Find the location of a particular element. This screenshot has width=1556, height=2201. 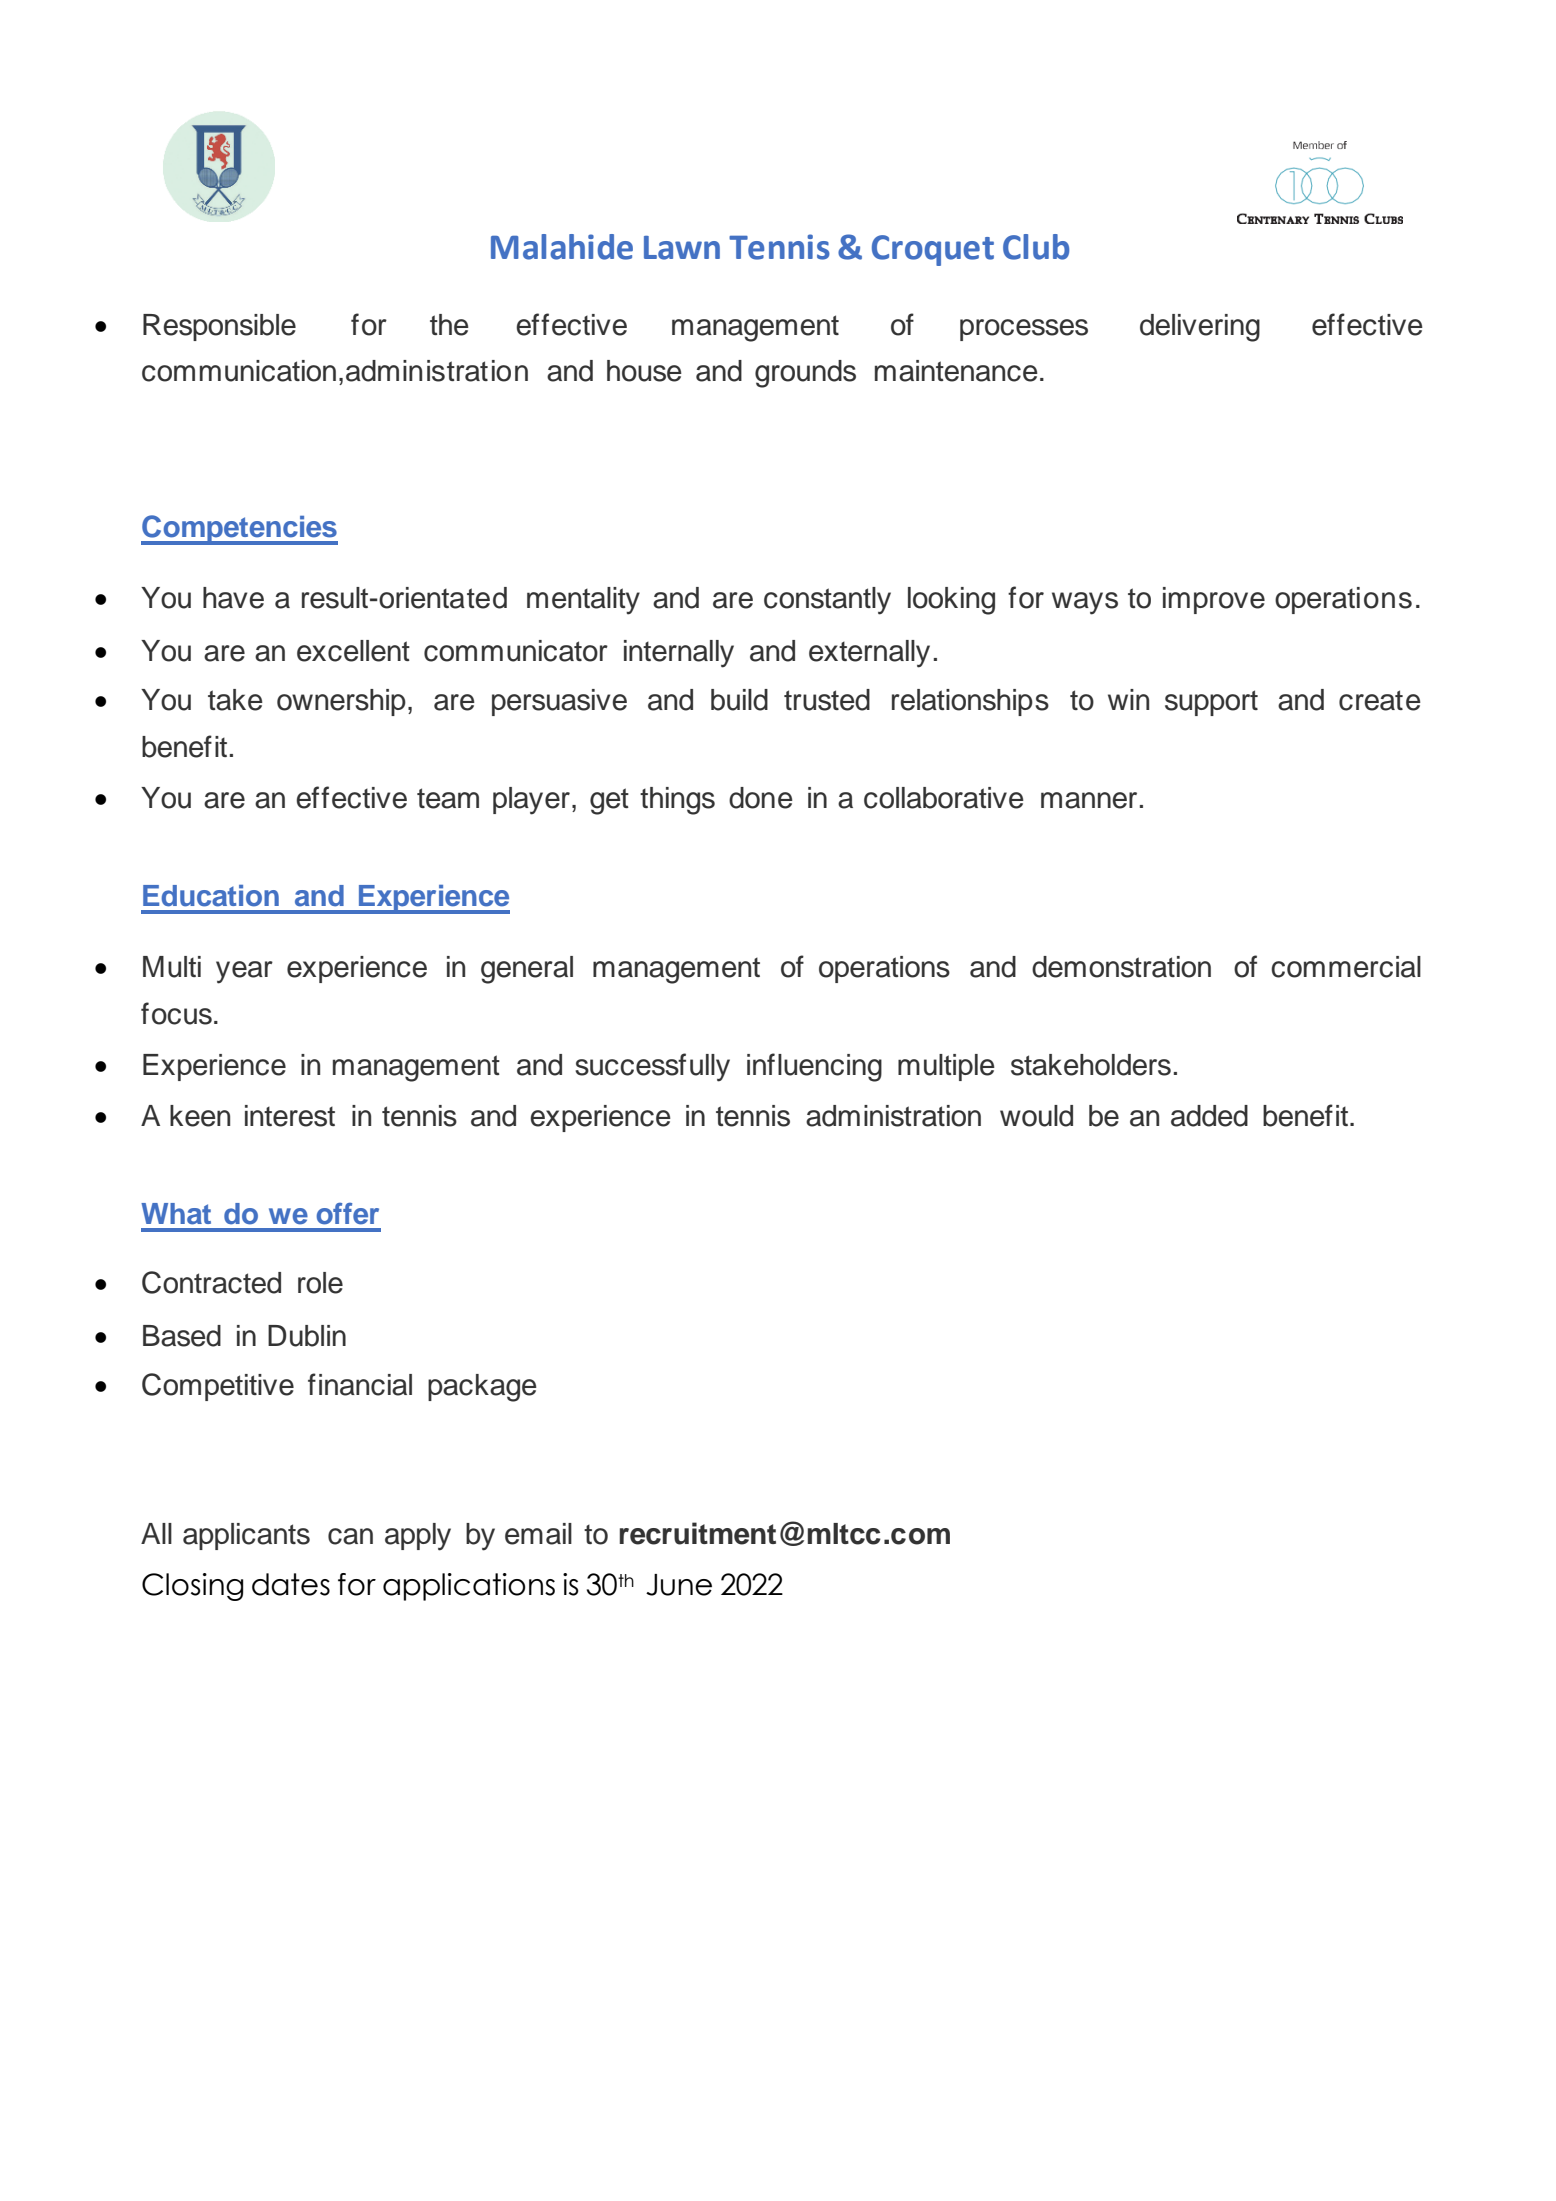

dates is located at coordinates (291, 1584).
